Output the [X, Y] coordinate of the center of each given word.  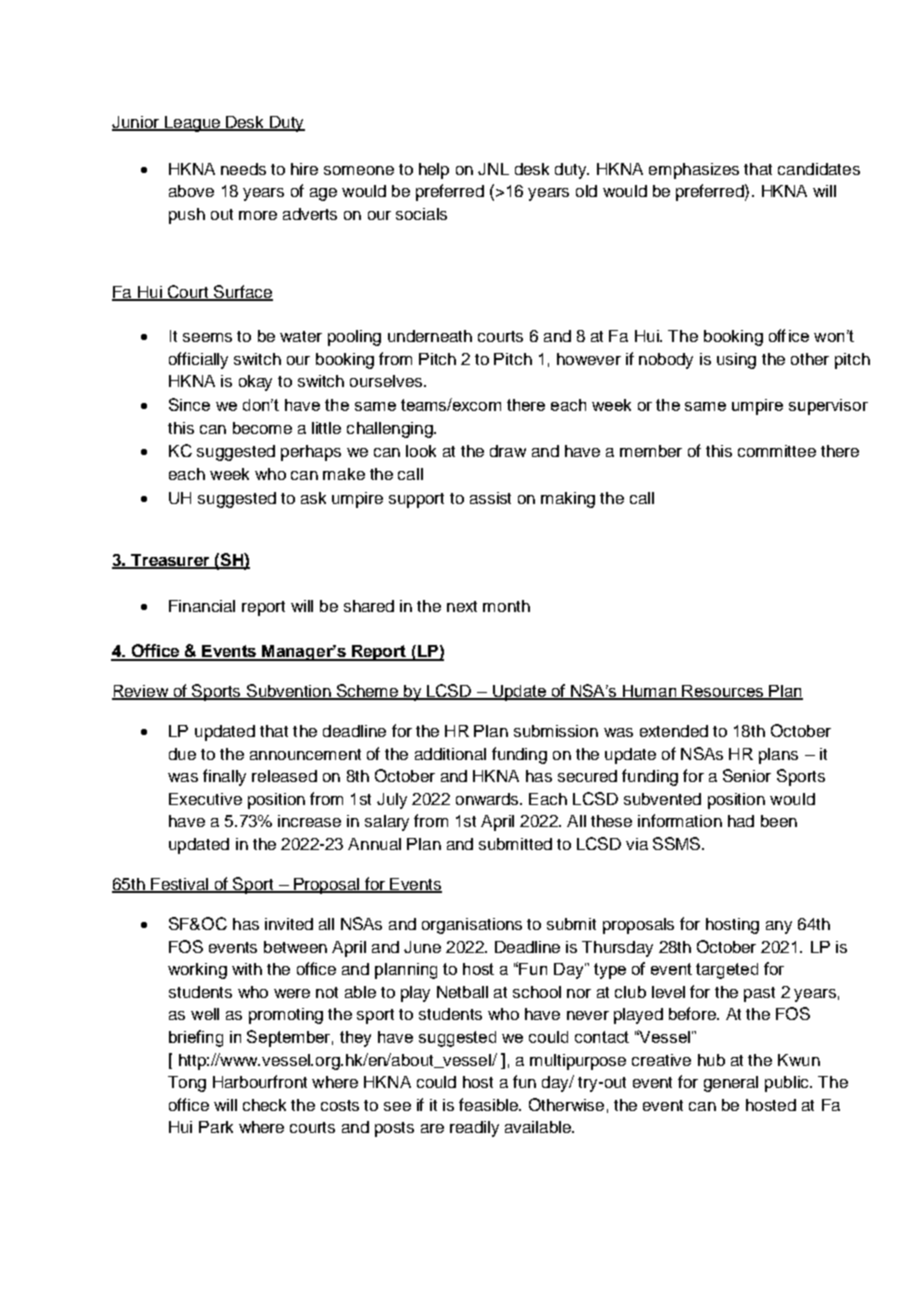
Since [189, 404]
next [462, 606]
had [741, 821]
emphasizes [694, 171]
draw [508, 451]
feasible [489, 1104]
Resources [722, 692]
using [736, 361]
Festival [179, 885]
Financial [202, 606]
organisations [472, 926]
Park [216, 1127]
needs [243, 169]
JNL [493, 169]
